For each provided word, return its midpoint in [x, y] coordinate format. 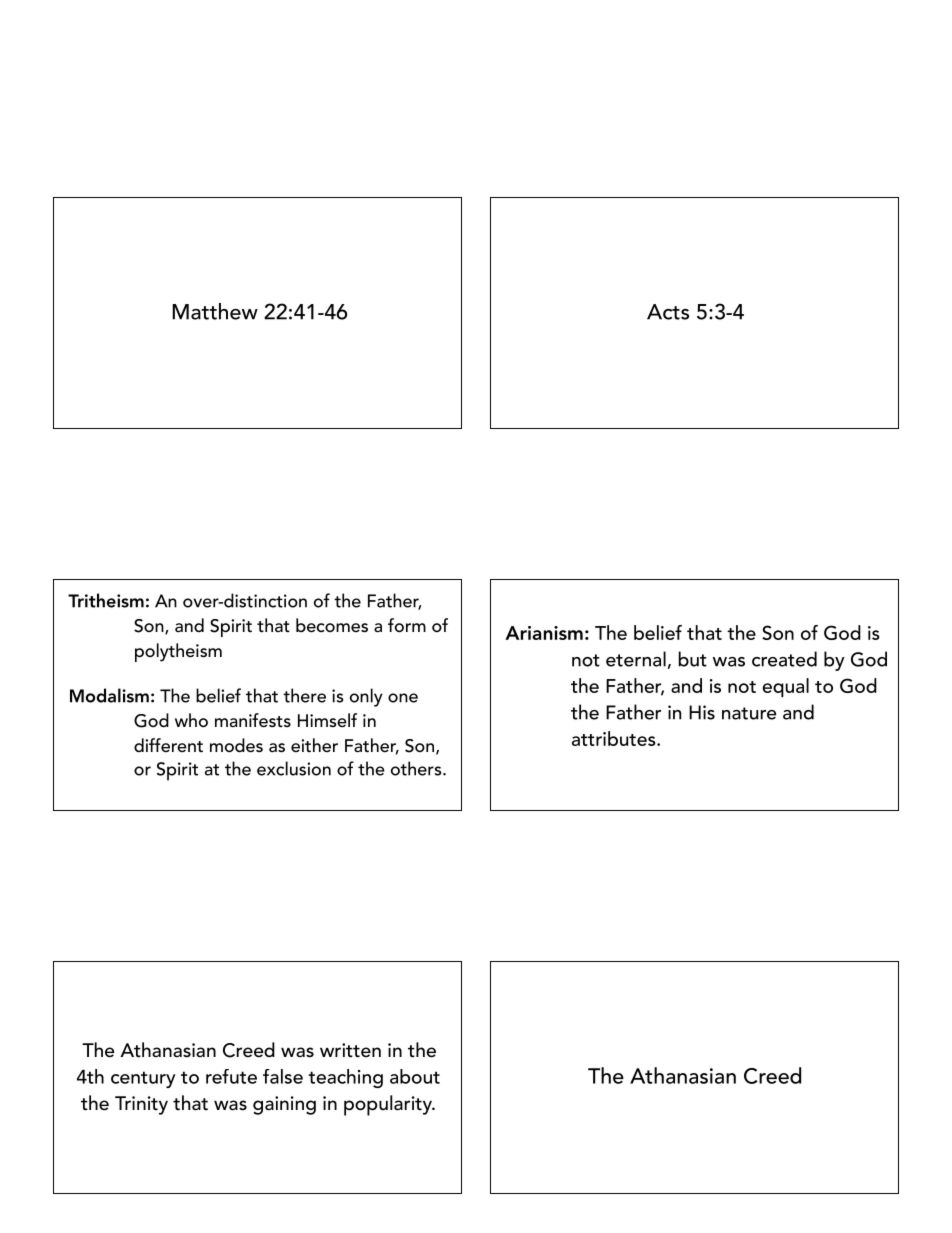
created [784, 659]
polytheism [178, 652]
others [417, 768]
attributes [615, 738]
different [168, 745]
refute [231, 1076]
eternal [636, 659]
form [407, 625]
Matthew [215, 311]
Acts [668, 312]
